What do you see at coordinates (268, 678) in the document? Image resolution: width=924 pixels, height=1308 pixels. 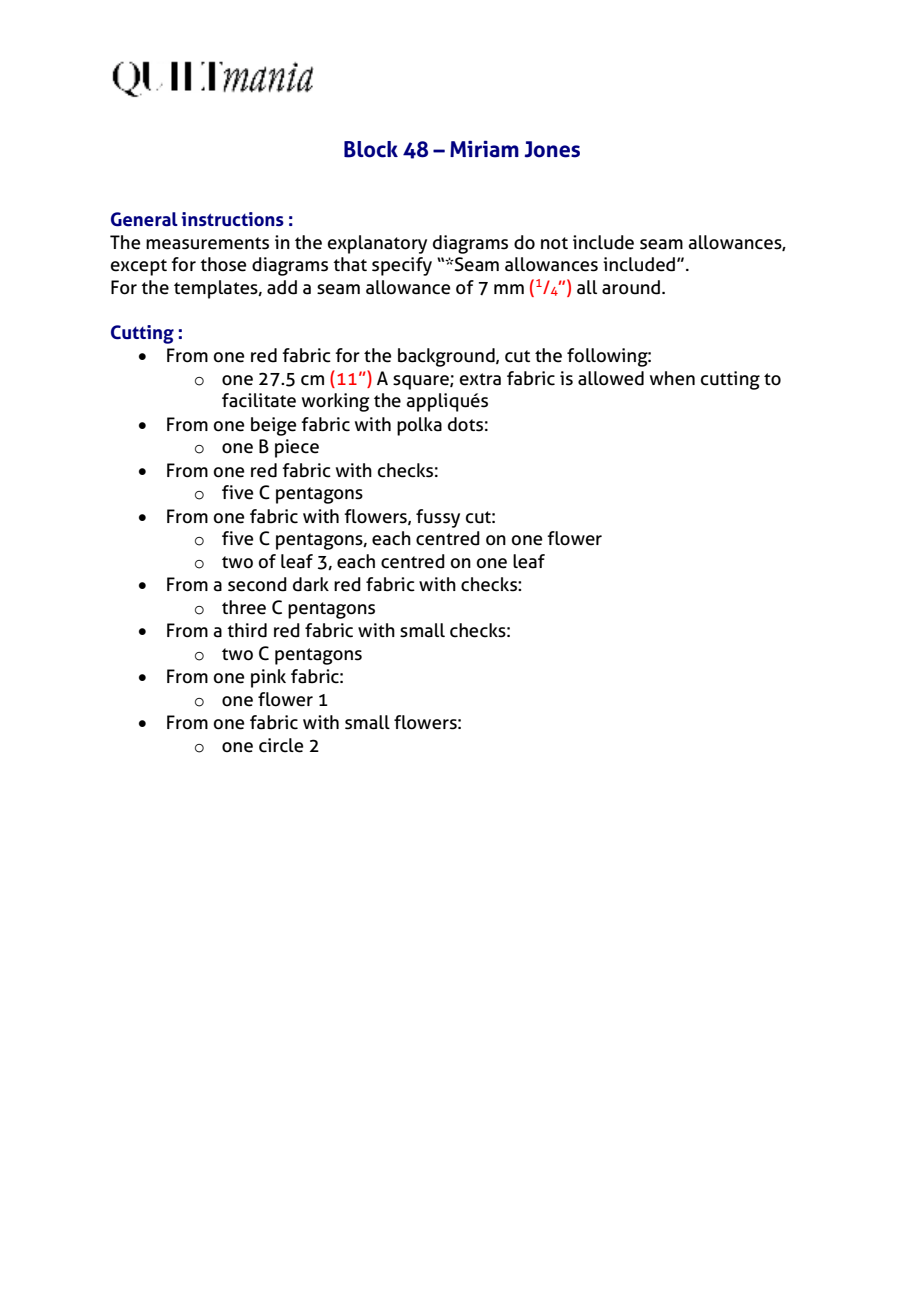 I see `pink` at bounding box center [268, 678].
